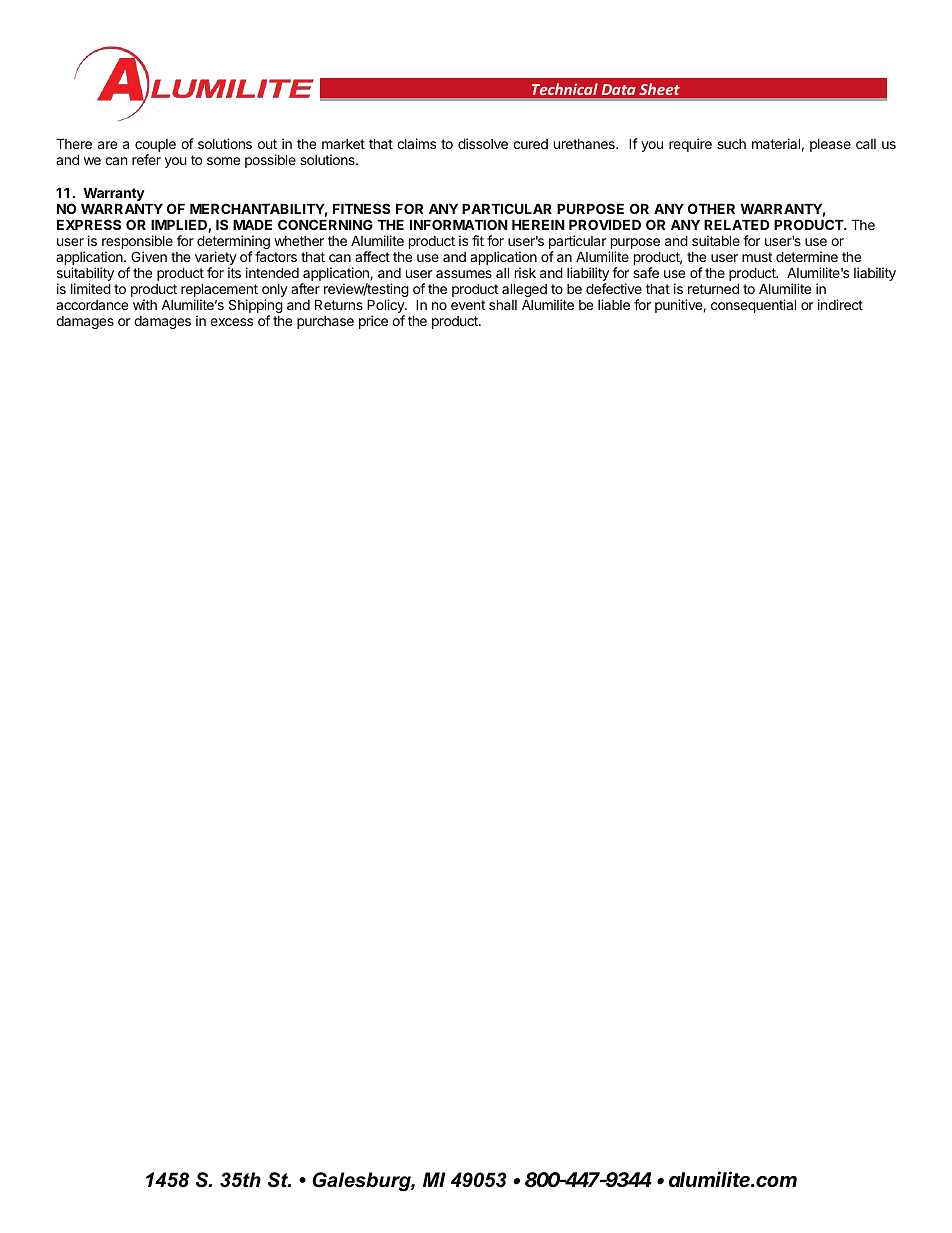  What do you see at coordinates (564, 89) in the screenshot?
I see `Technical` at bounding box center [564, 89].
